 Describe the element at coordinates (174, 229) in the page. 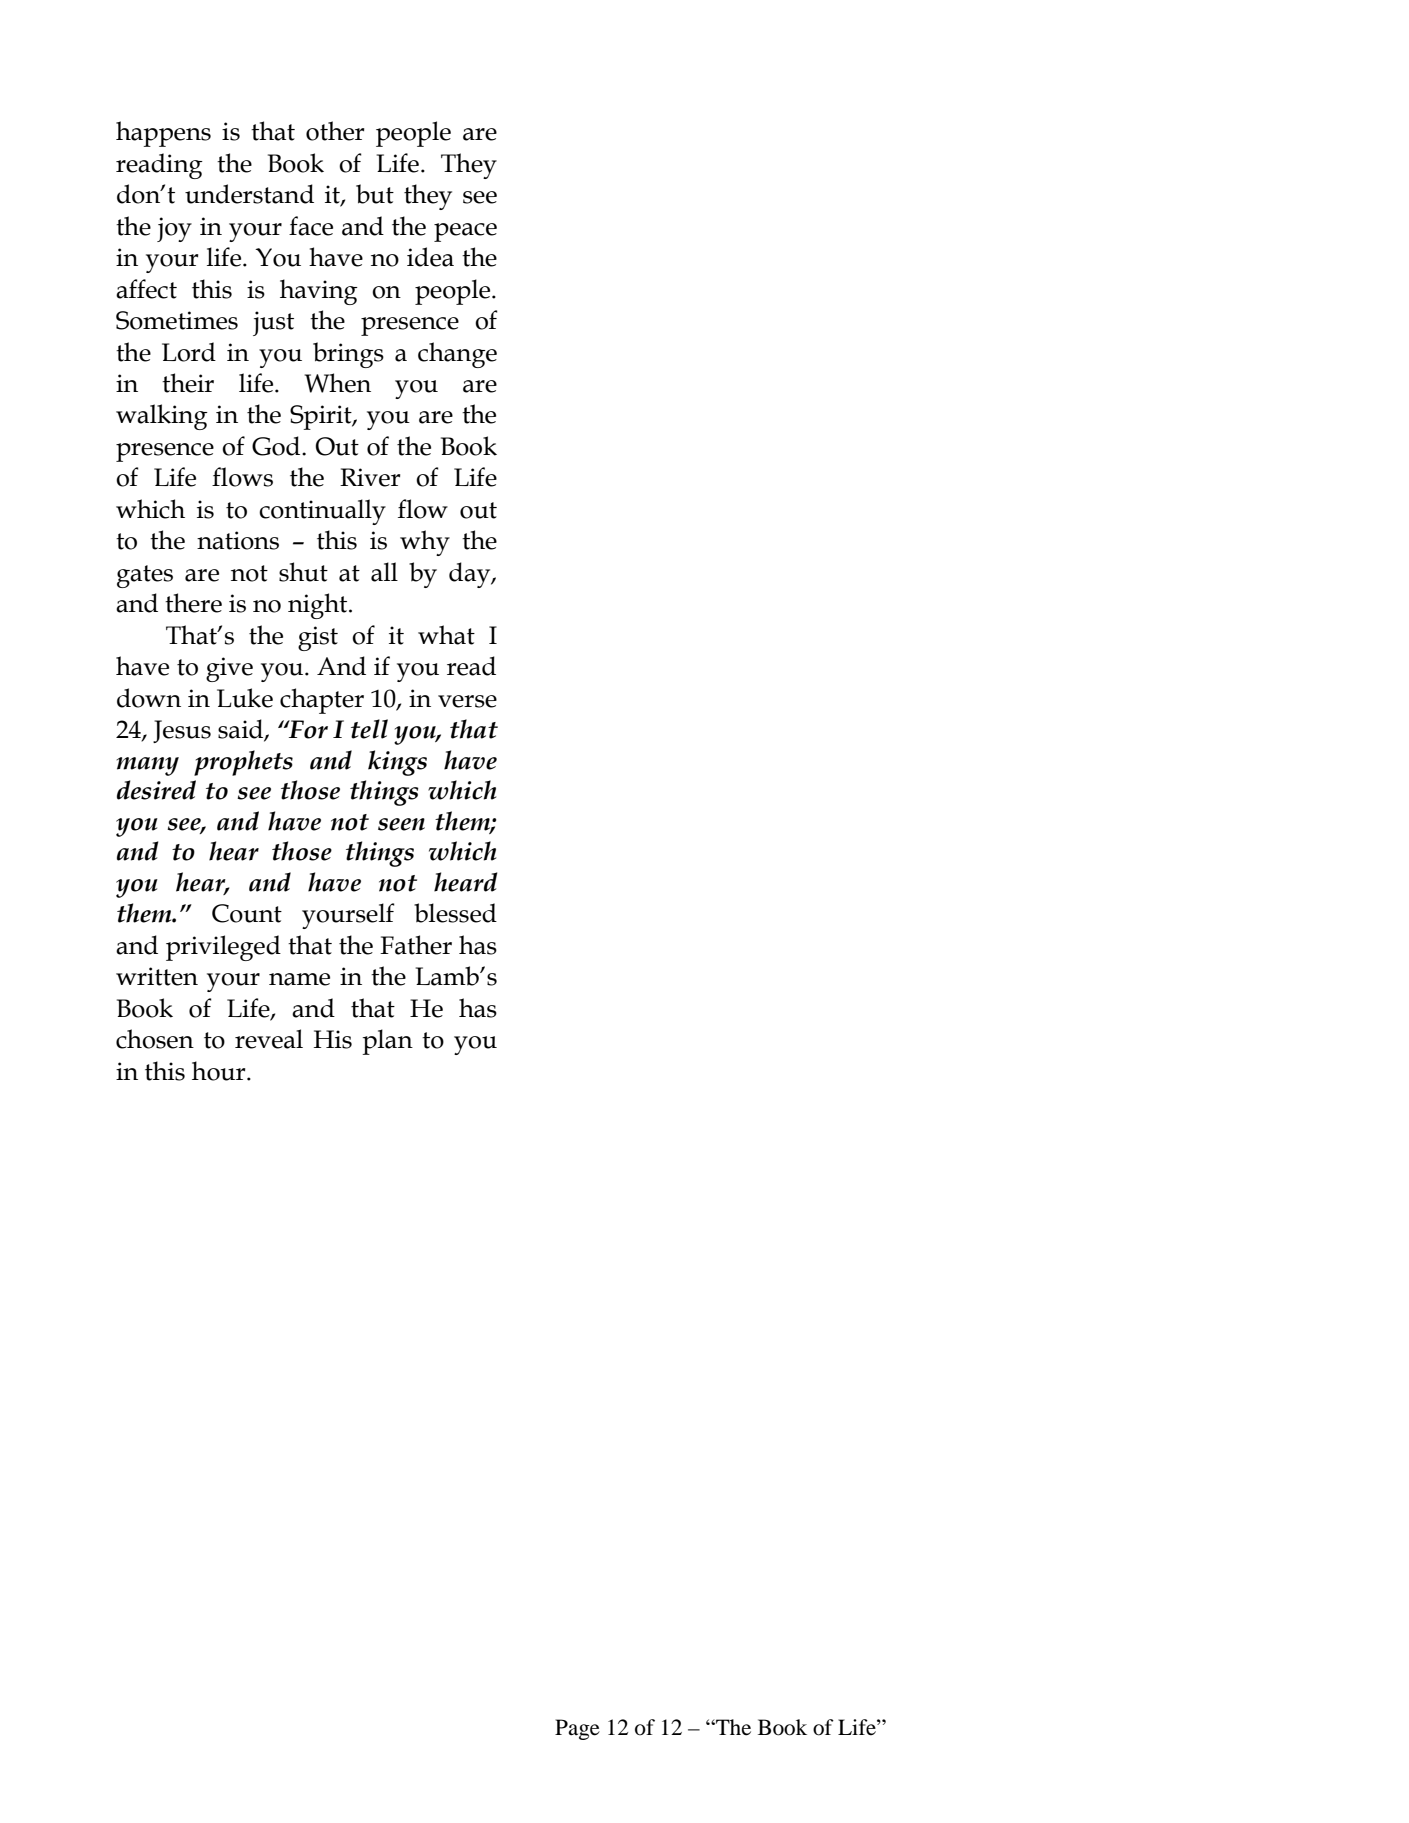

I see `joy` at that location.
